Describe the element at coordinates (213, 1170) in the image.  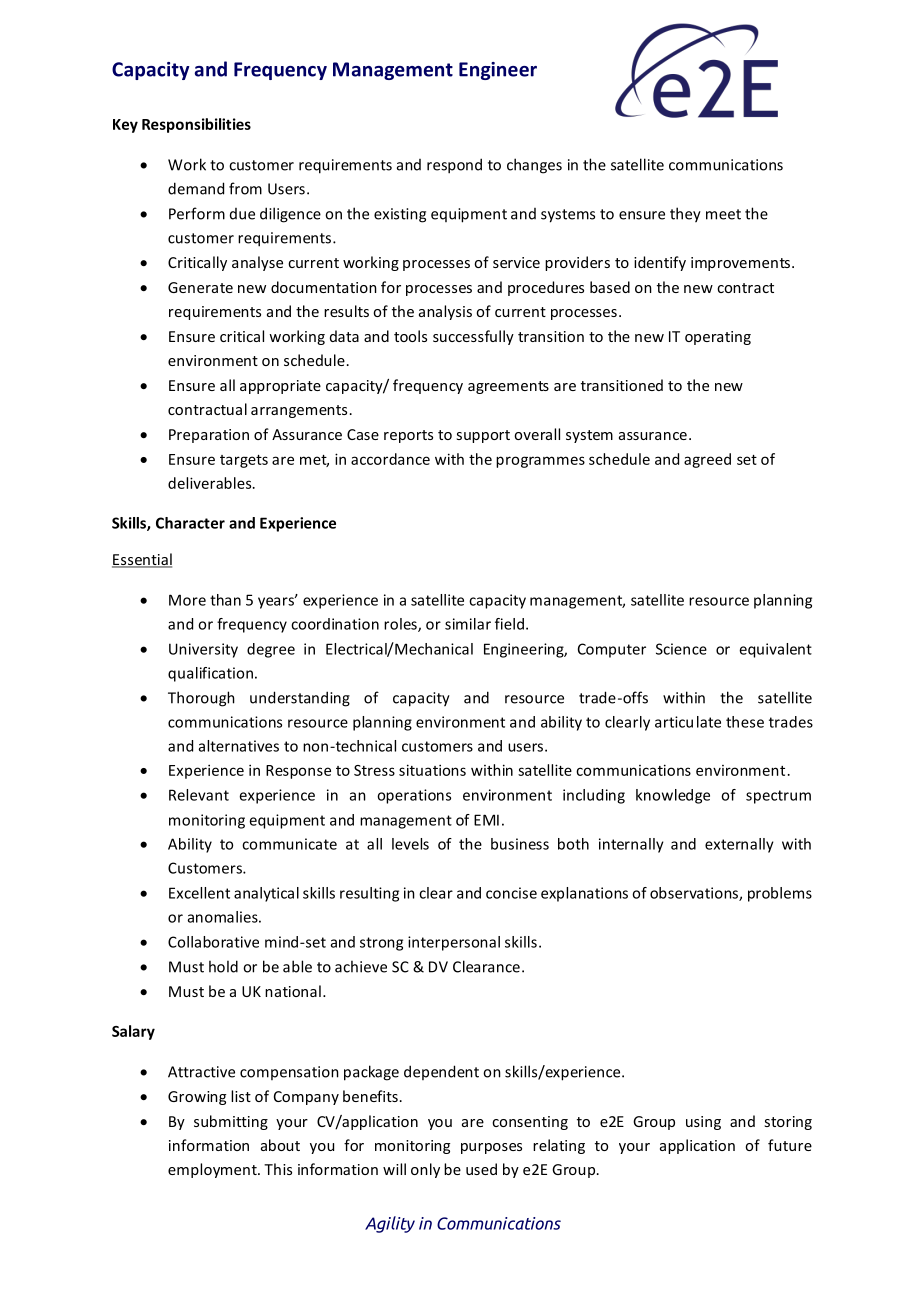
I see `employment` at that location.
